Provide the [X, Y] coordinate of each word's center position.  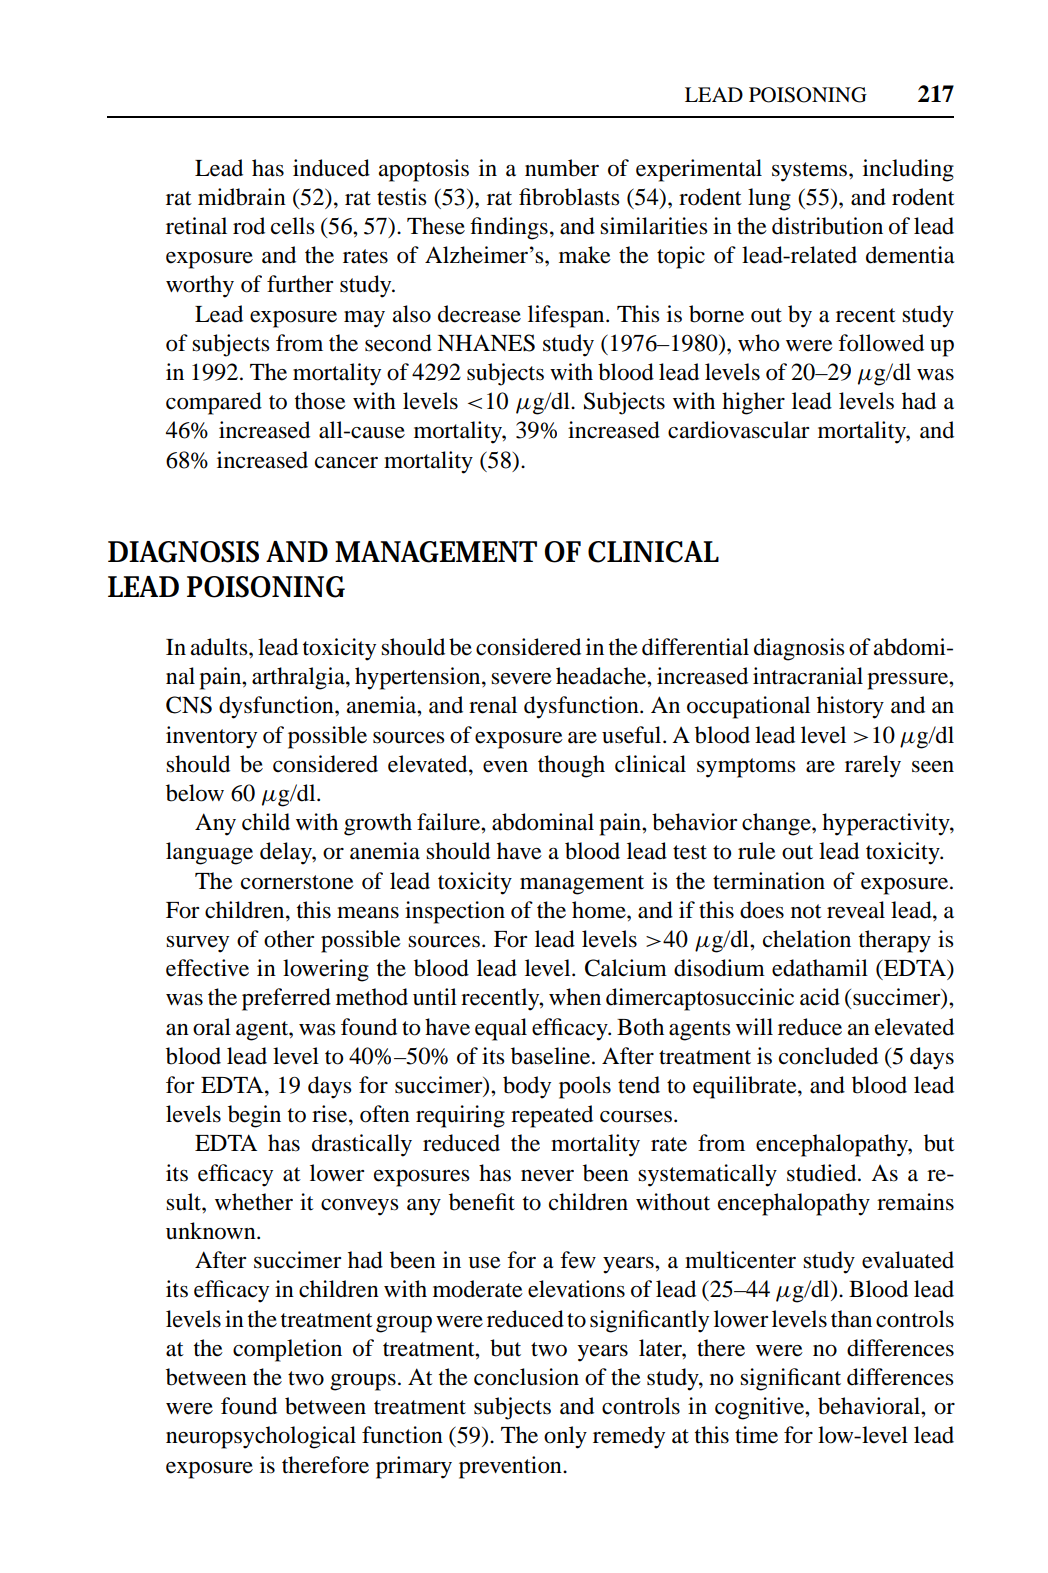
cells [293, 226]
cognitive [760, 1408]
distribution [827, 226]
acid [820, 997]
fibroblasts [569, 197]
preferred [286, 999]
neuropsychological [261, 1437]
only [565, 1437]
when [575, 997]
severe [521, 679]
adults [220, 647]
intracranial [808, 676]
